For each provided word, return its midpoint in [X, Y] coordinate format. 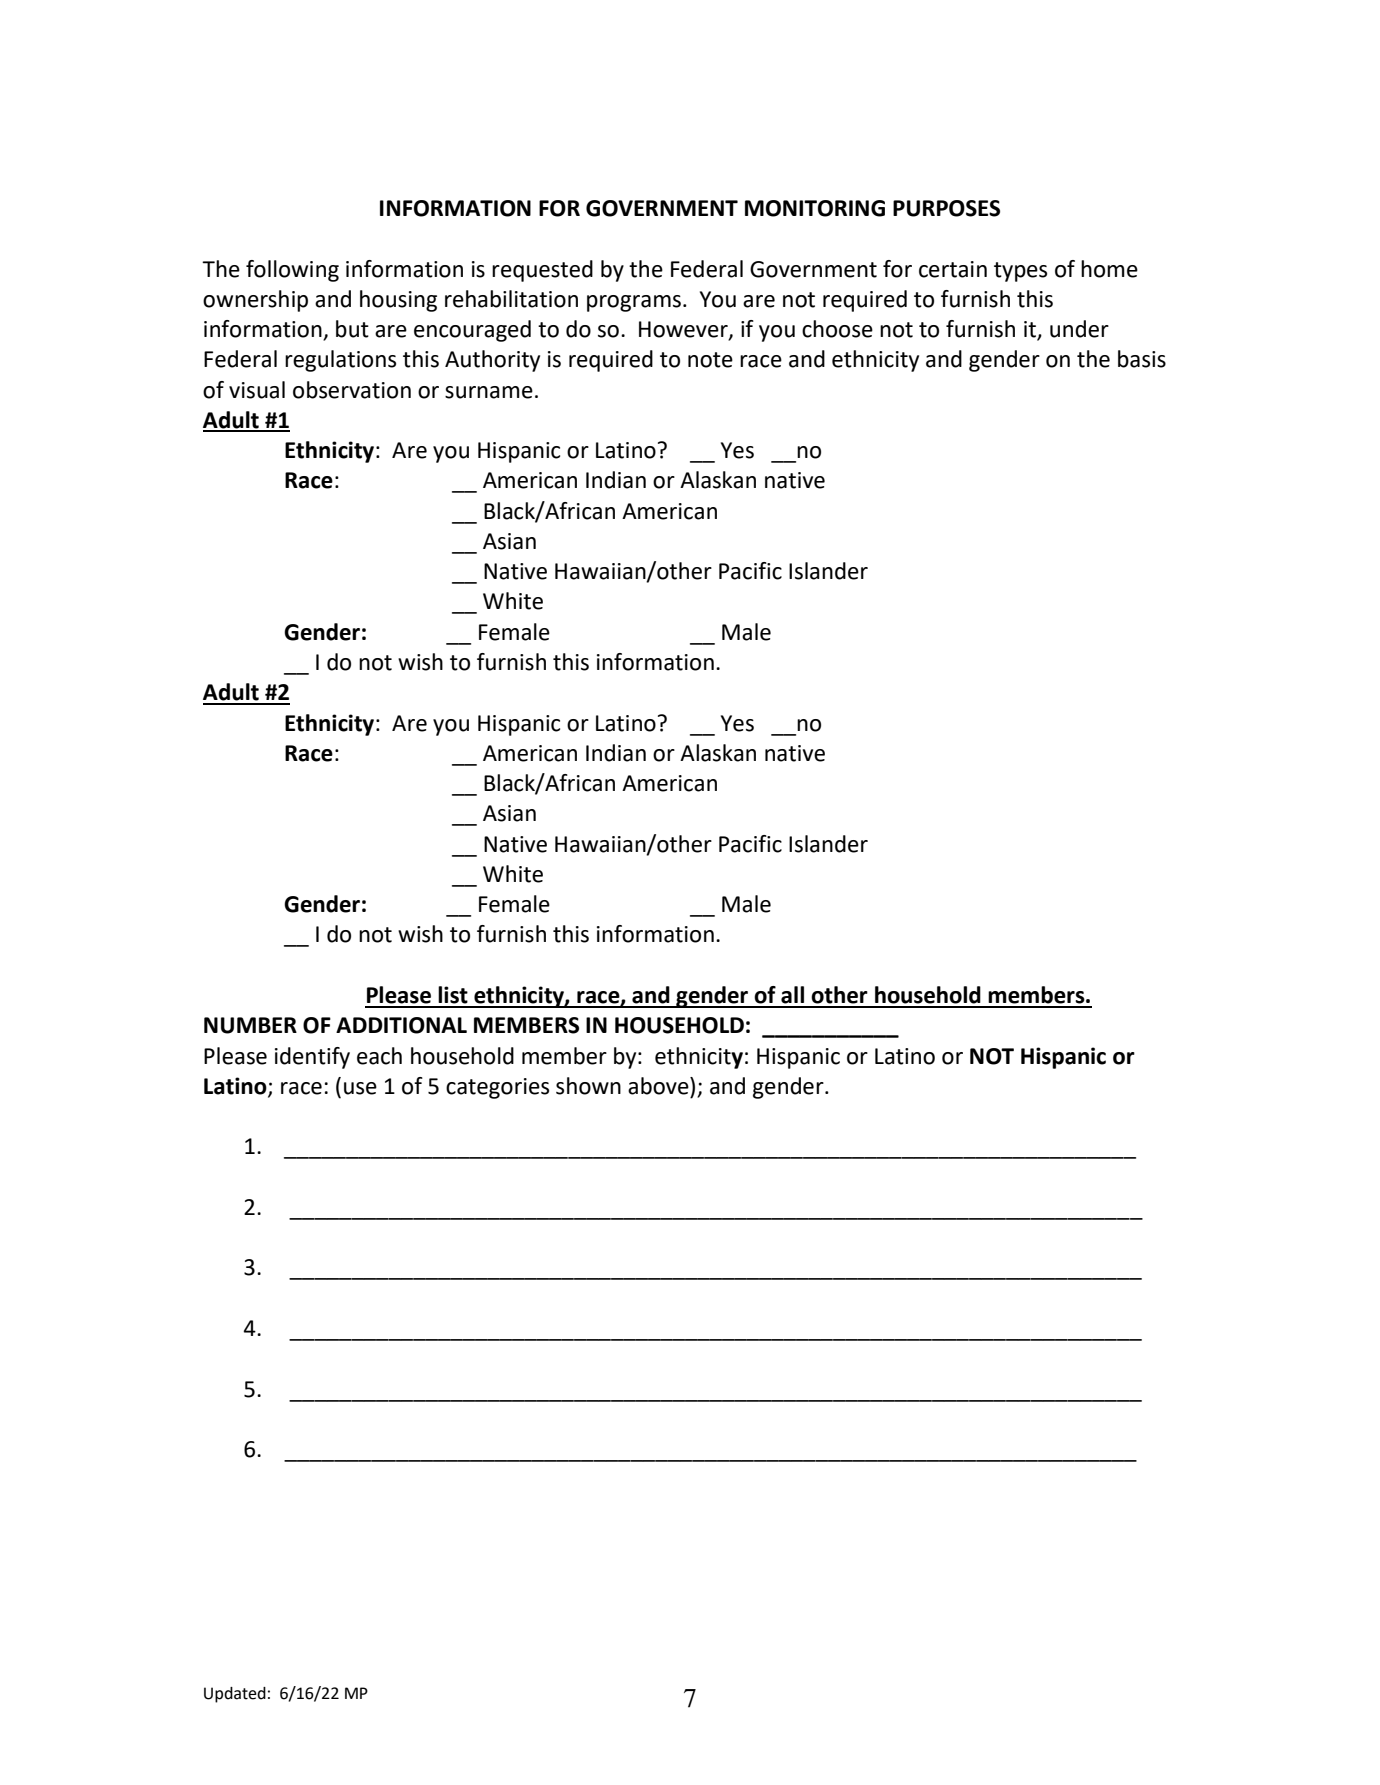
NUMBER [250, 1025]
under [1079, 329]
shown [588, 1086]
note [710, 360]
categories [497, 1088]
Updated [235, 1695]
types [1020, 272]
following [292, 271]
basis [1142, 359]
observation [352, 390]
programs [634, 303]
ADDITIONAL [401, 1025]
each [379, 1056]
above [659, 1086]
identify [312, 1058]
